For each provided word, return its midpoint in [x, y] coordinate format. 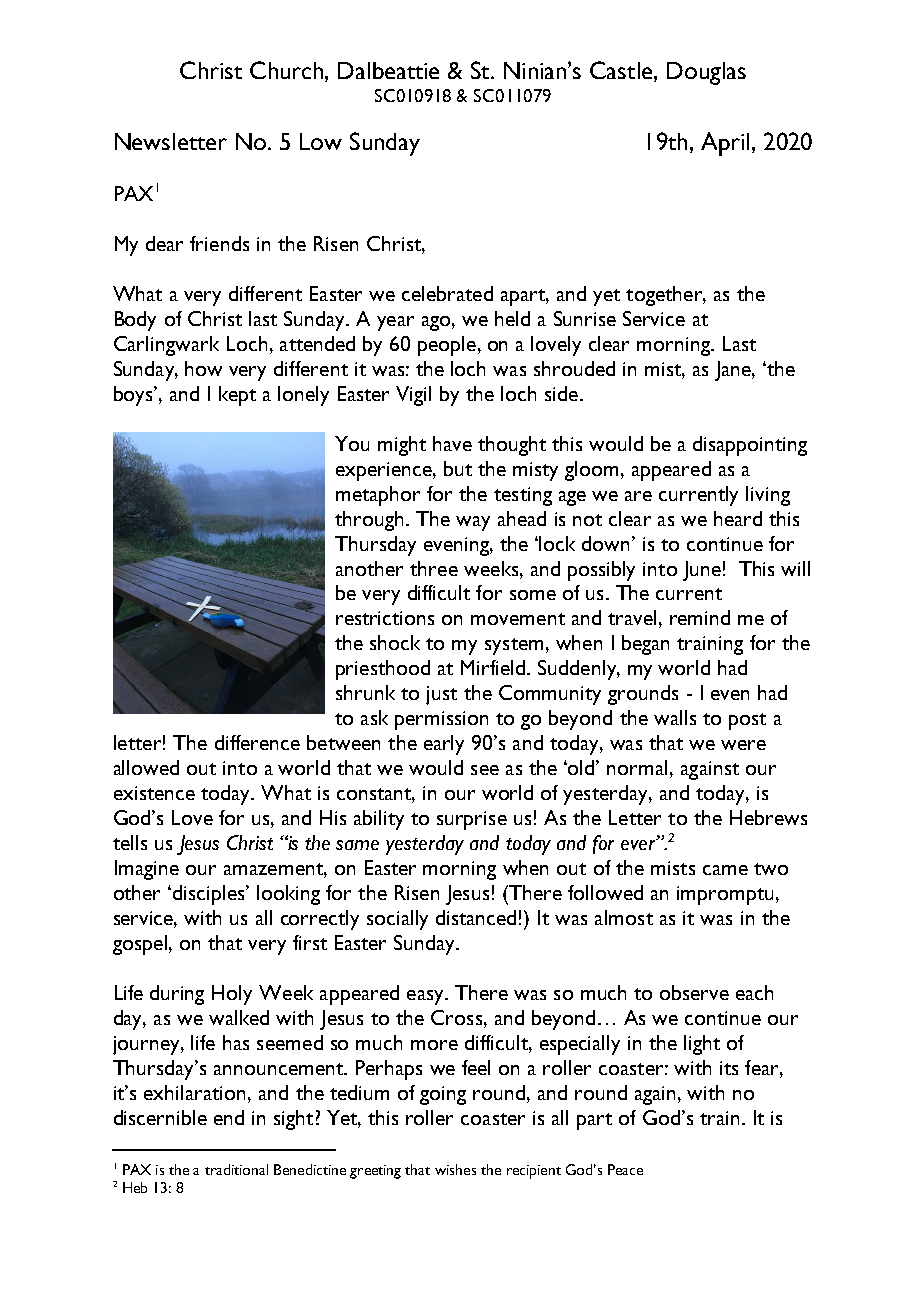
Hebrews [768, 817]
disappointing [750, 446]
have [452, 443]
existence [154, 793]
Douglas [706, 73]
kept [237, 396]
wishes [455, 1169]
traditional [236, 1169]
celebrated [447, 293]
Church [288, 70]
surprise [472, 820]
